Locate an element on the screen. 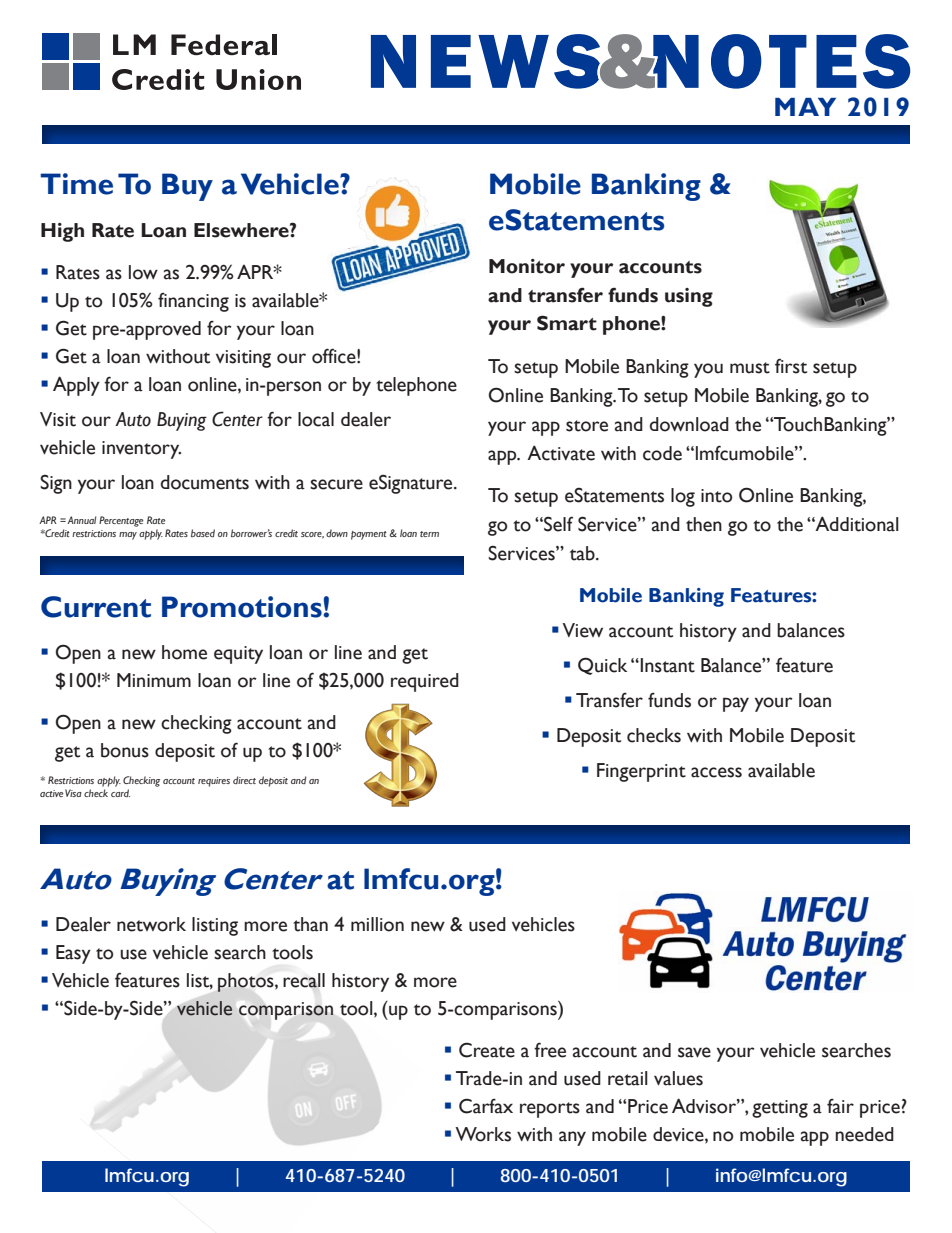 The width and height of the screenshot is (952, 1233). access is located at coordinates (716, 772).
